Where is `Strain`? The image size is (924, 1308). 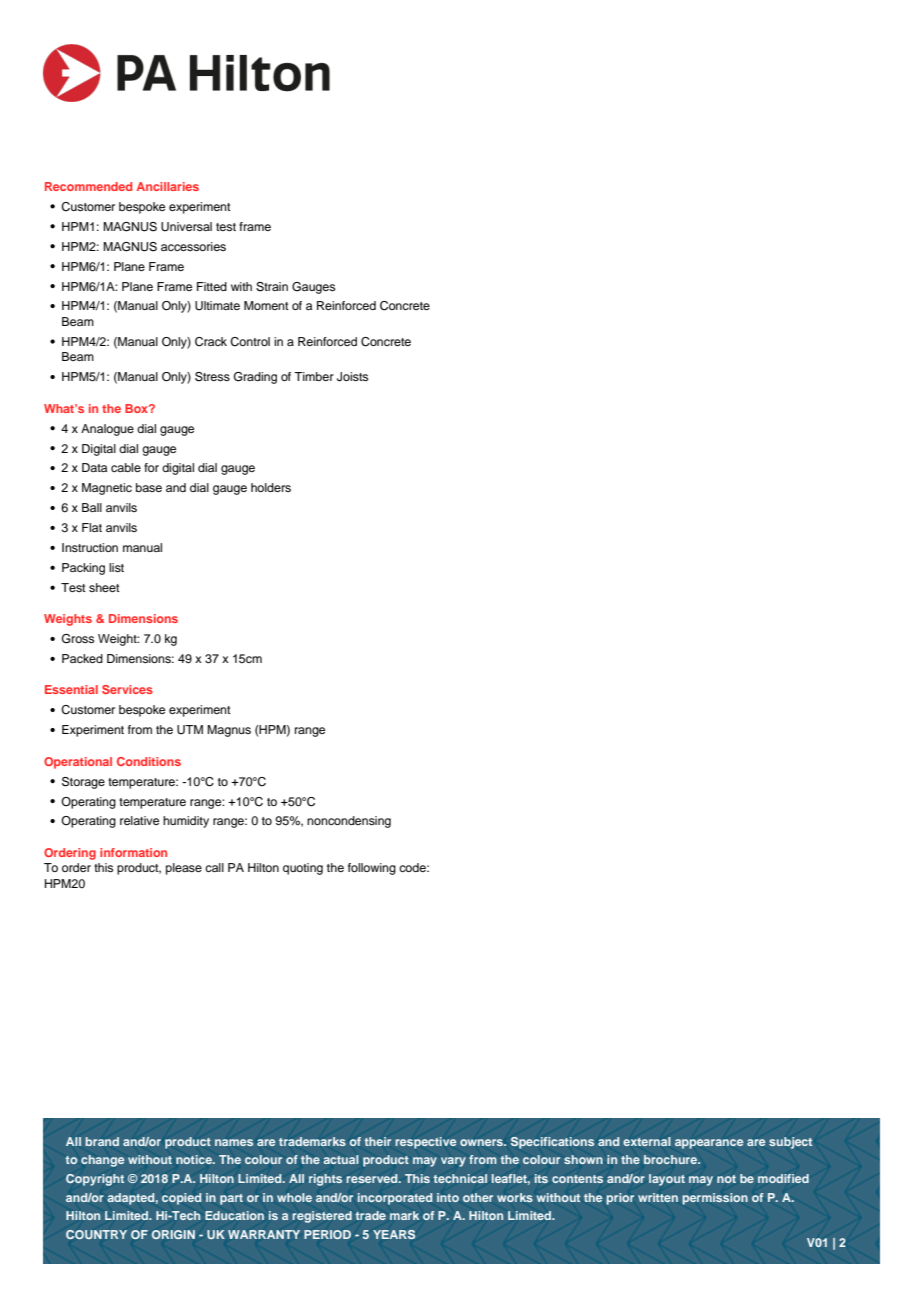 Strain is located at coordinates (272, 287).
